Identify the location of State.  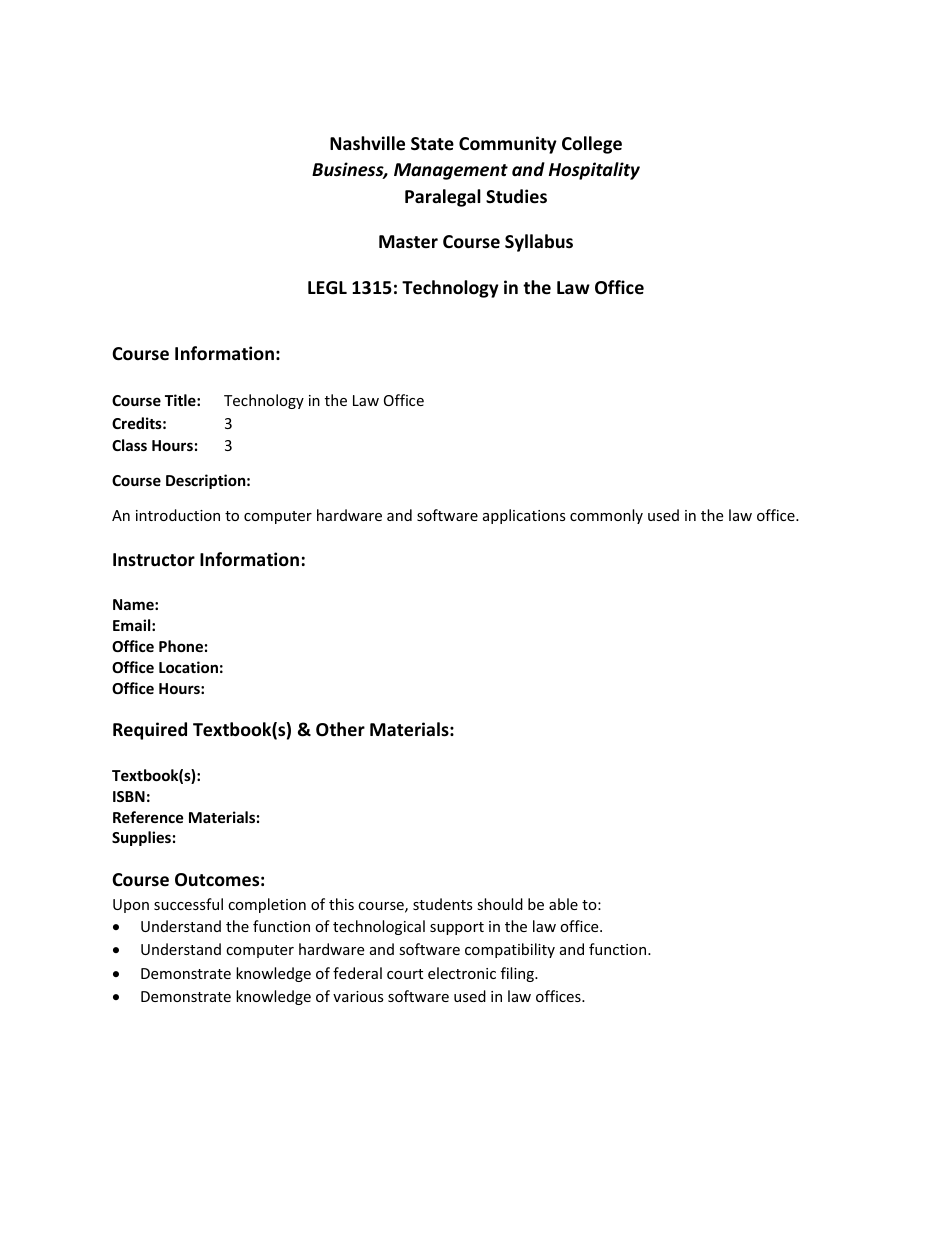
(432, 144).
